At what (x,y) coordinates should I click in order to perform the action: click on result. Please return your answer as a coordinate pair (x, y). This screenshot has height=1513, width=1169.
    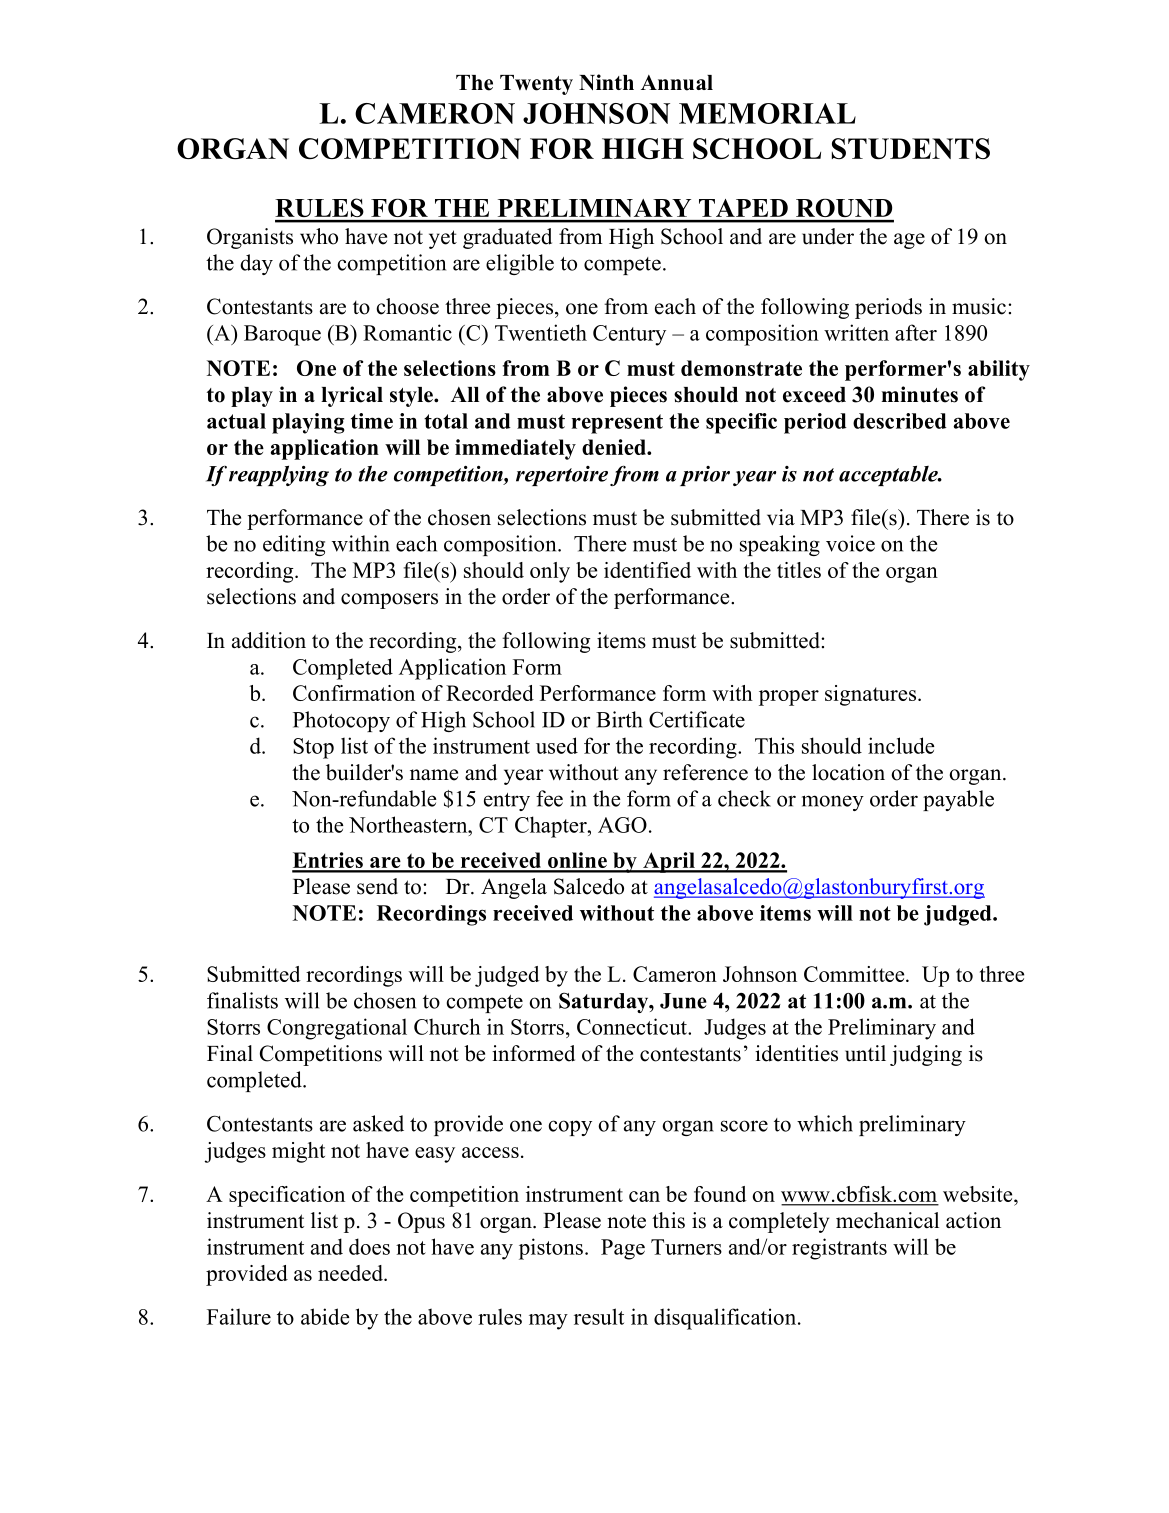
    Looking at the image, I should click on (599, 1316).
